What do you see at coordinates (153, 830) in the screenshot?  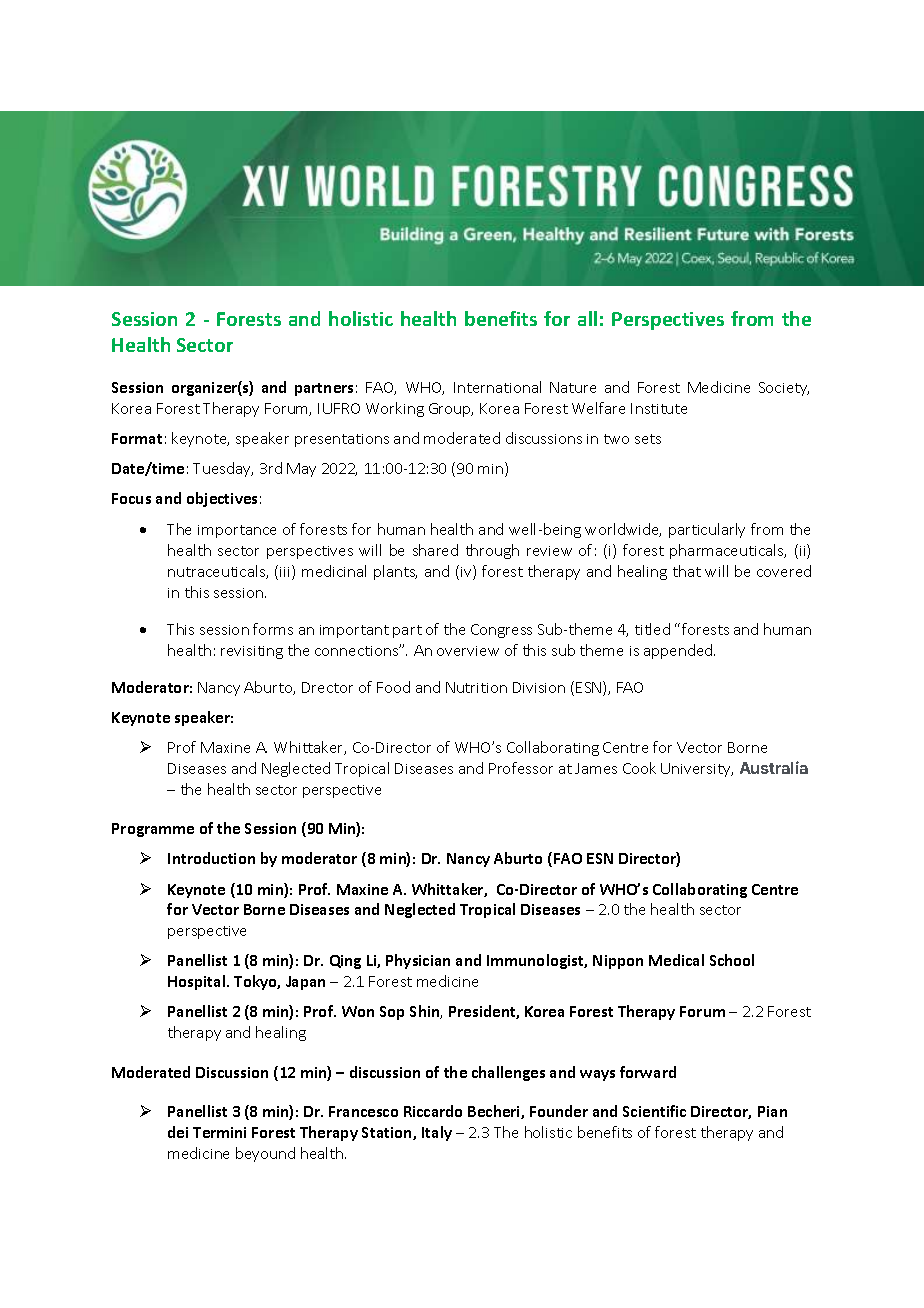 I see `Programme` at bounding box center [153, 830].
